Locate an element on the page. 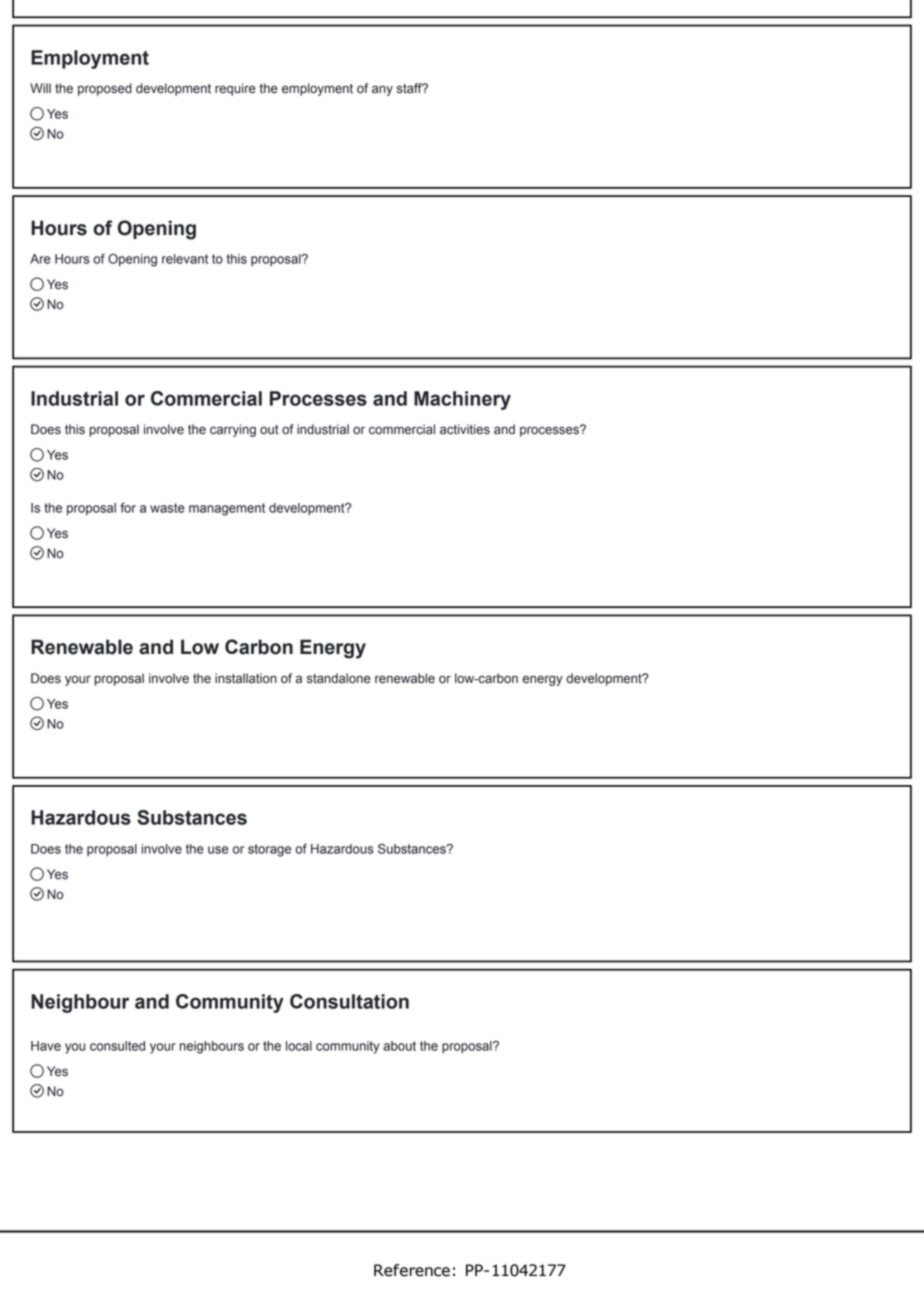  Machinery is located at coordinates (462, 400).
